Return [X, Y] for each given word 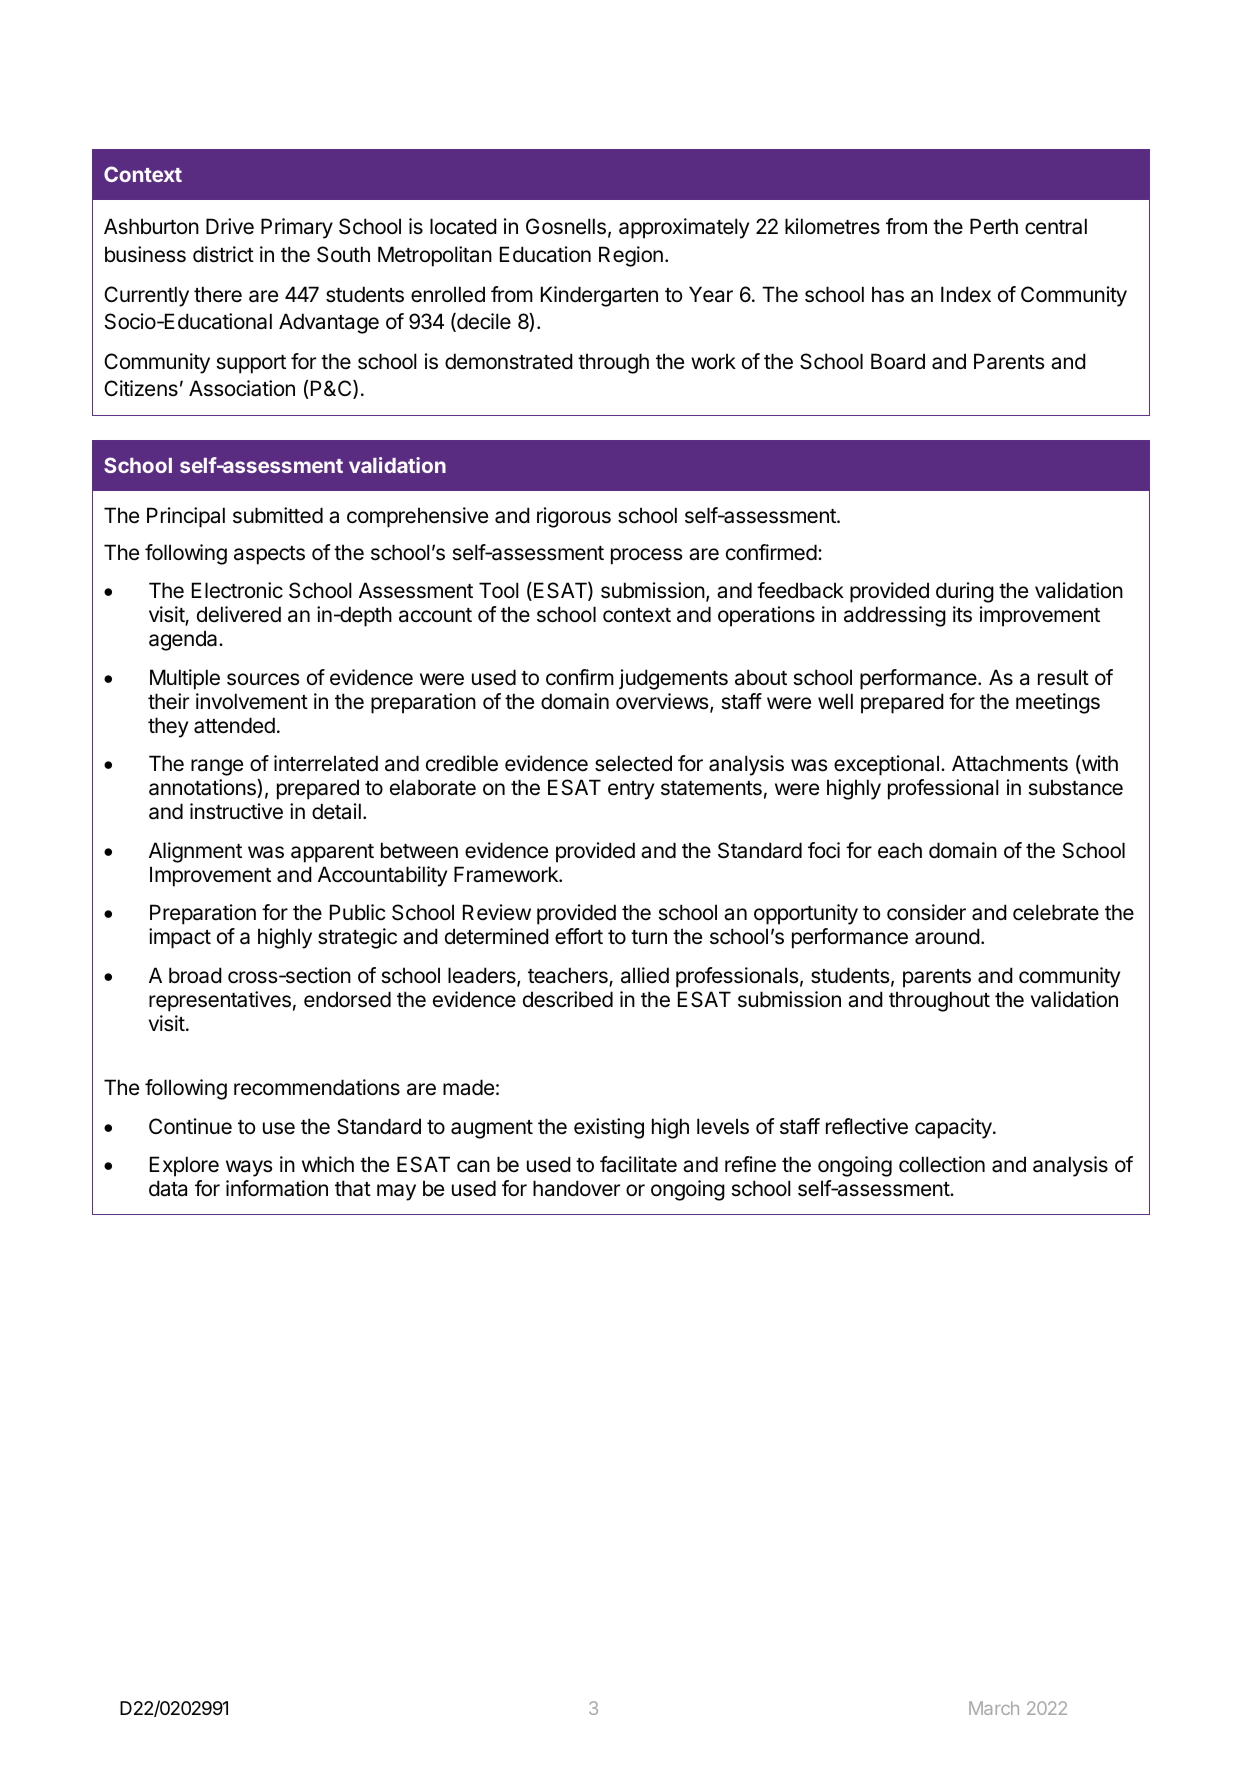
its [962, 614]
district [223, 254]
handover [576, 1188]
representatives [220, 1001]
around [947, 936]
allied [645, 975]
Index [966, 294]
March [994, 1708]
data [168, 1188]
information [277, 1188]
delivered [239, 614]
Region [631, 256]
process [646, 556]
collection [942, 1164]
